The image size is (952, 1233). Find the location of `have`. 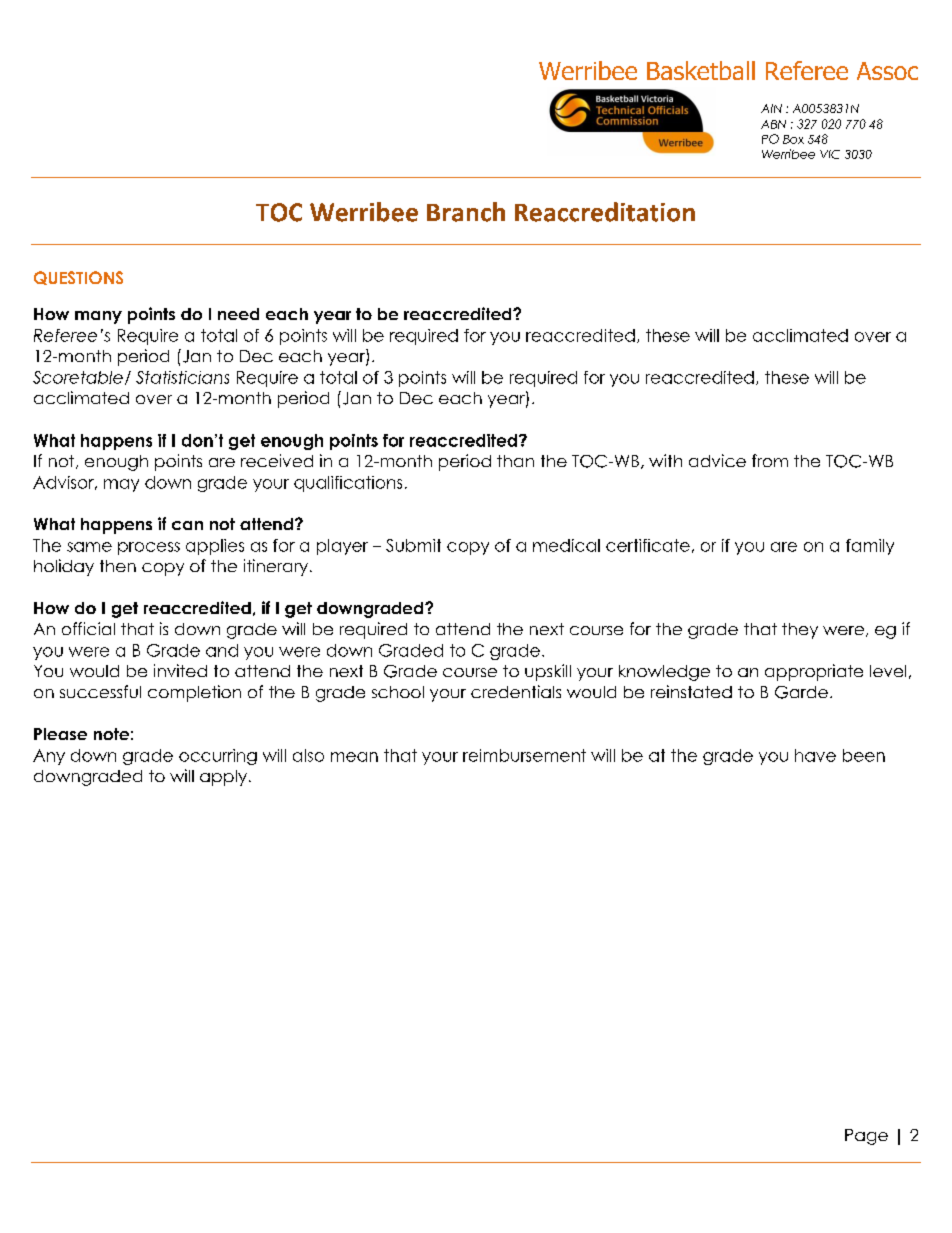

have is located at coordinates (815, 755).
